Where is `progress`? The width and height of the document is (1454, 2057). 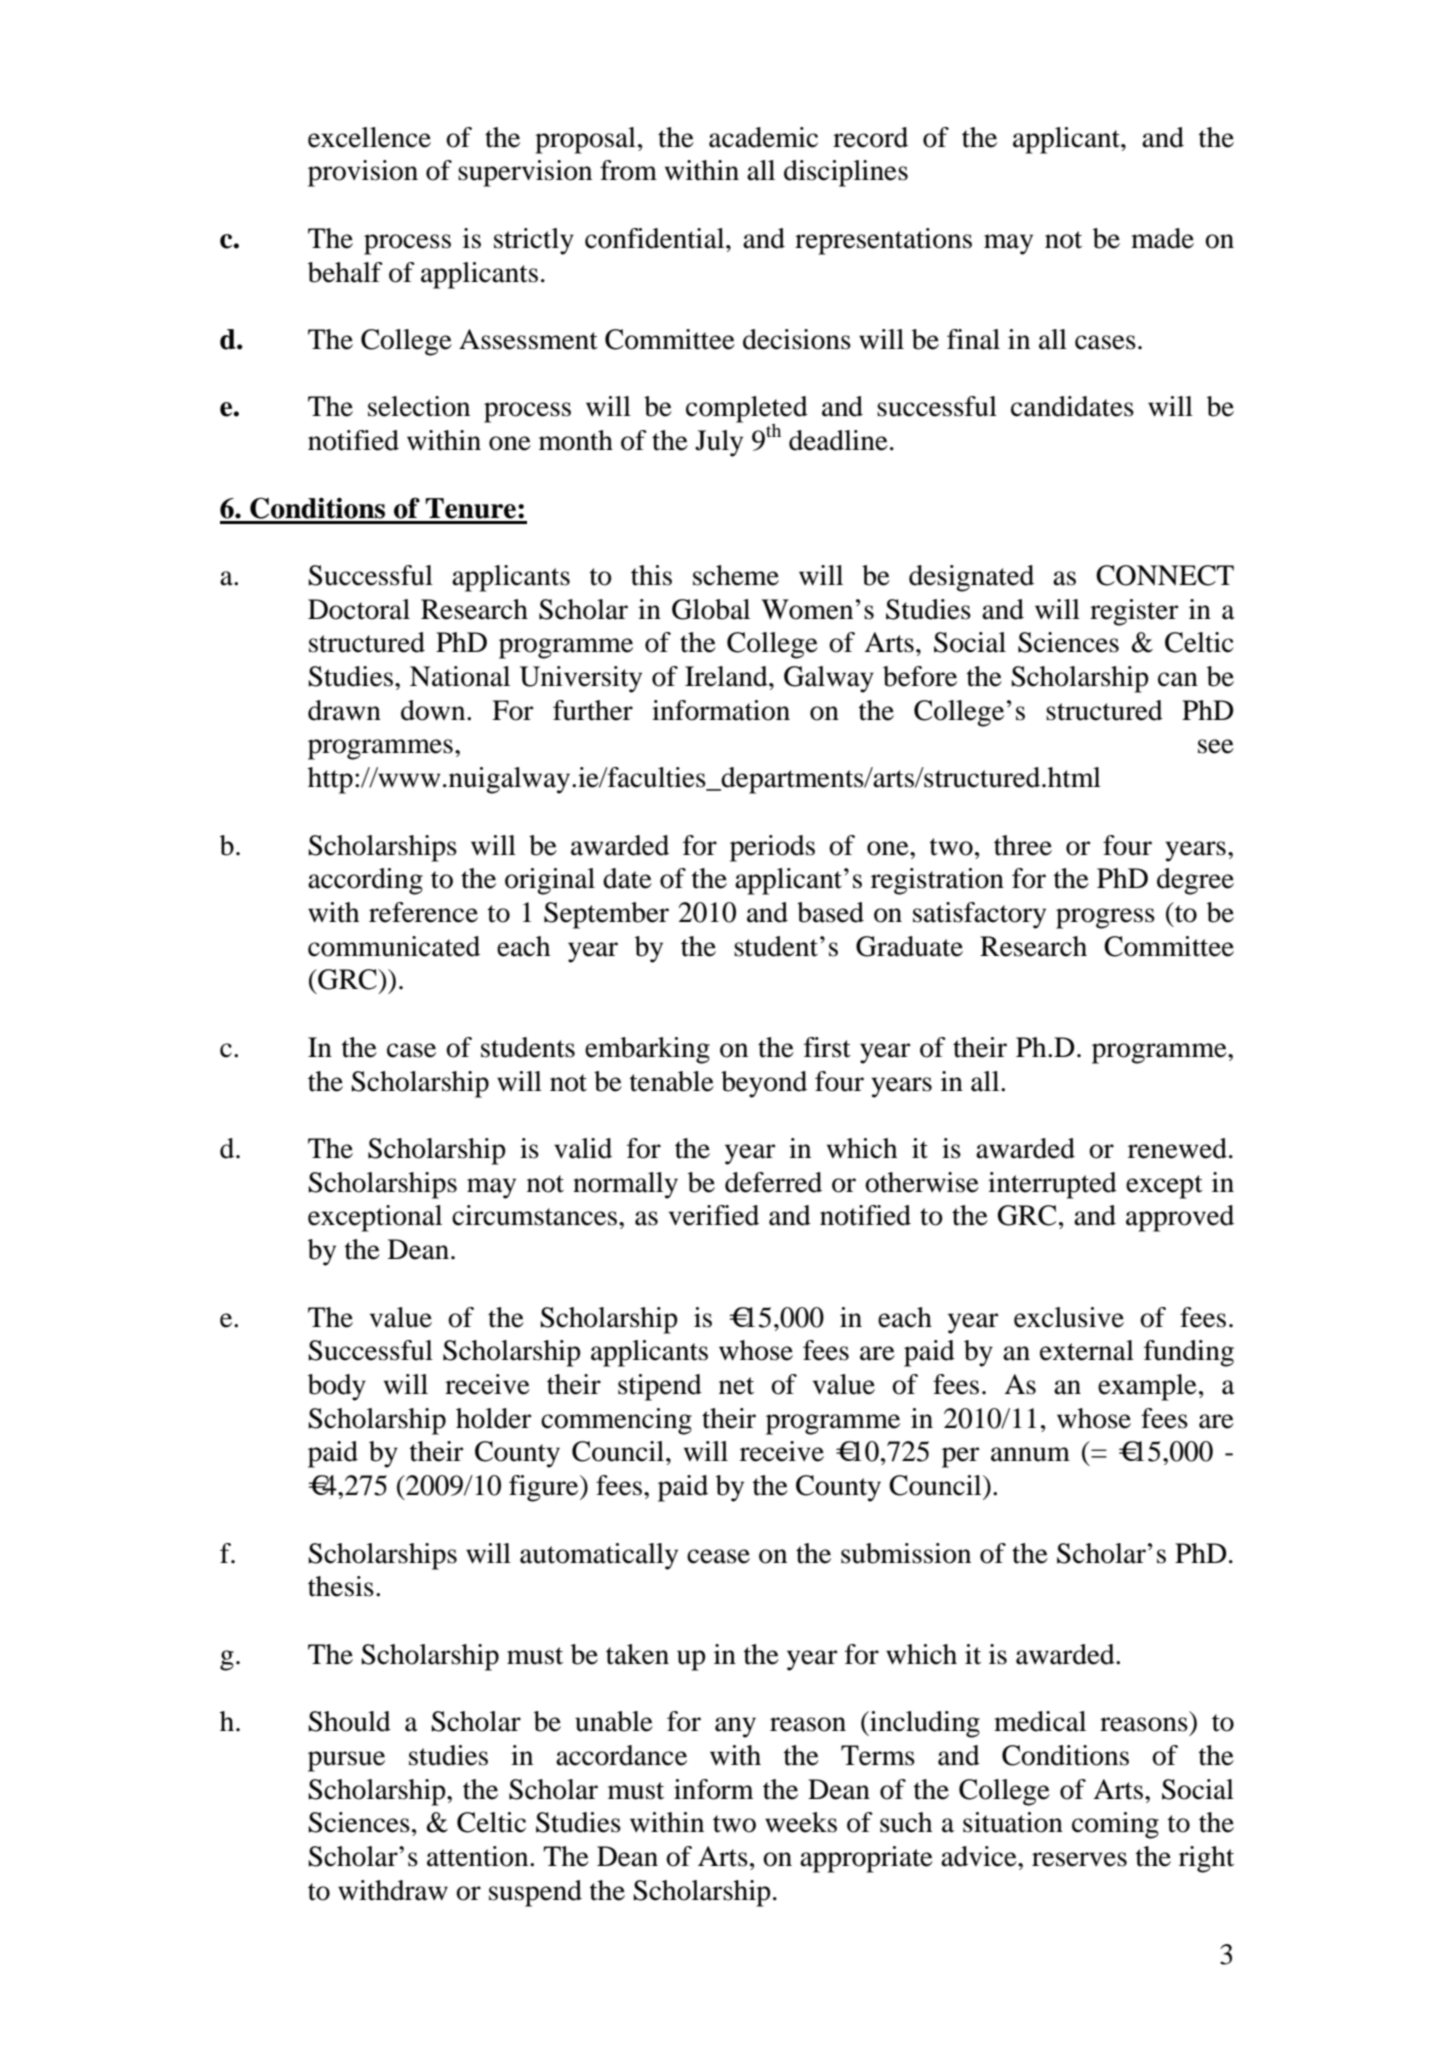 progress is located at coordinates (1105, 918).
